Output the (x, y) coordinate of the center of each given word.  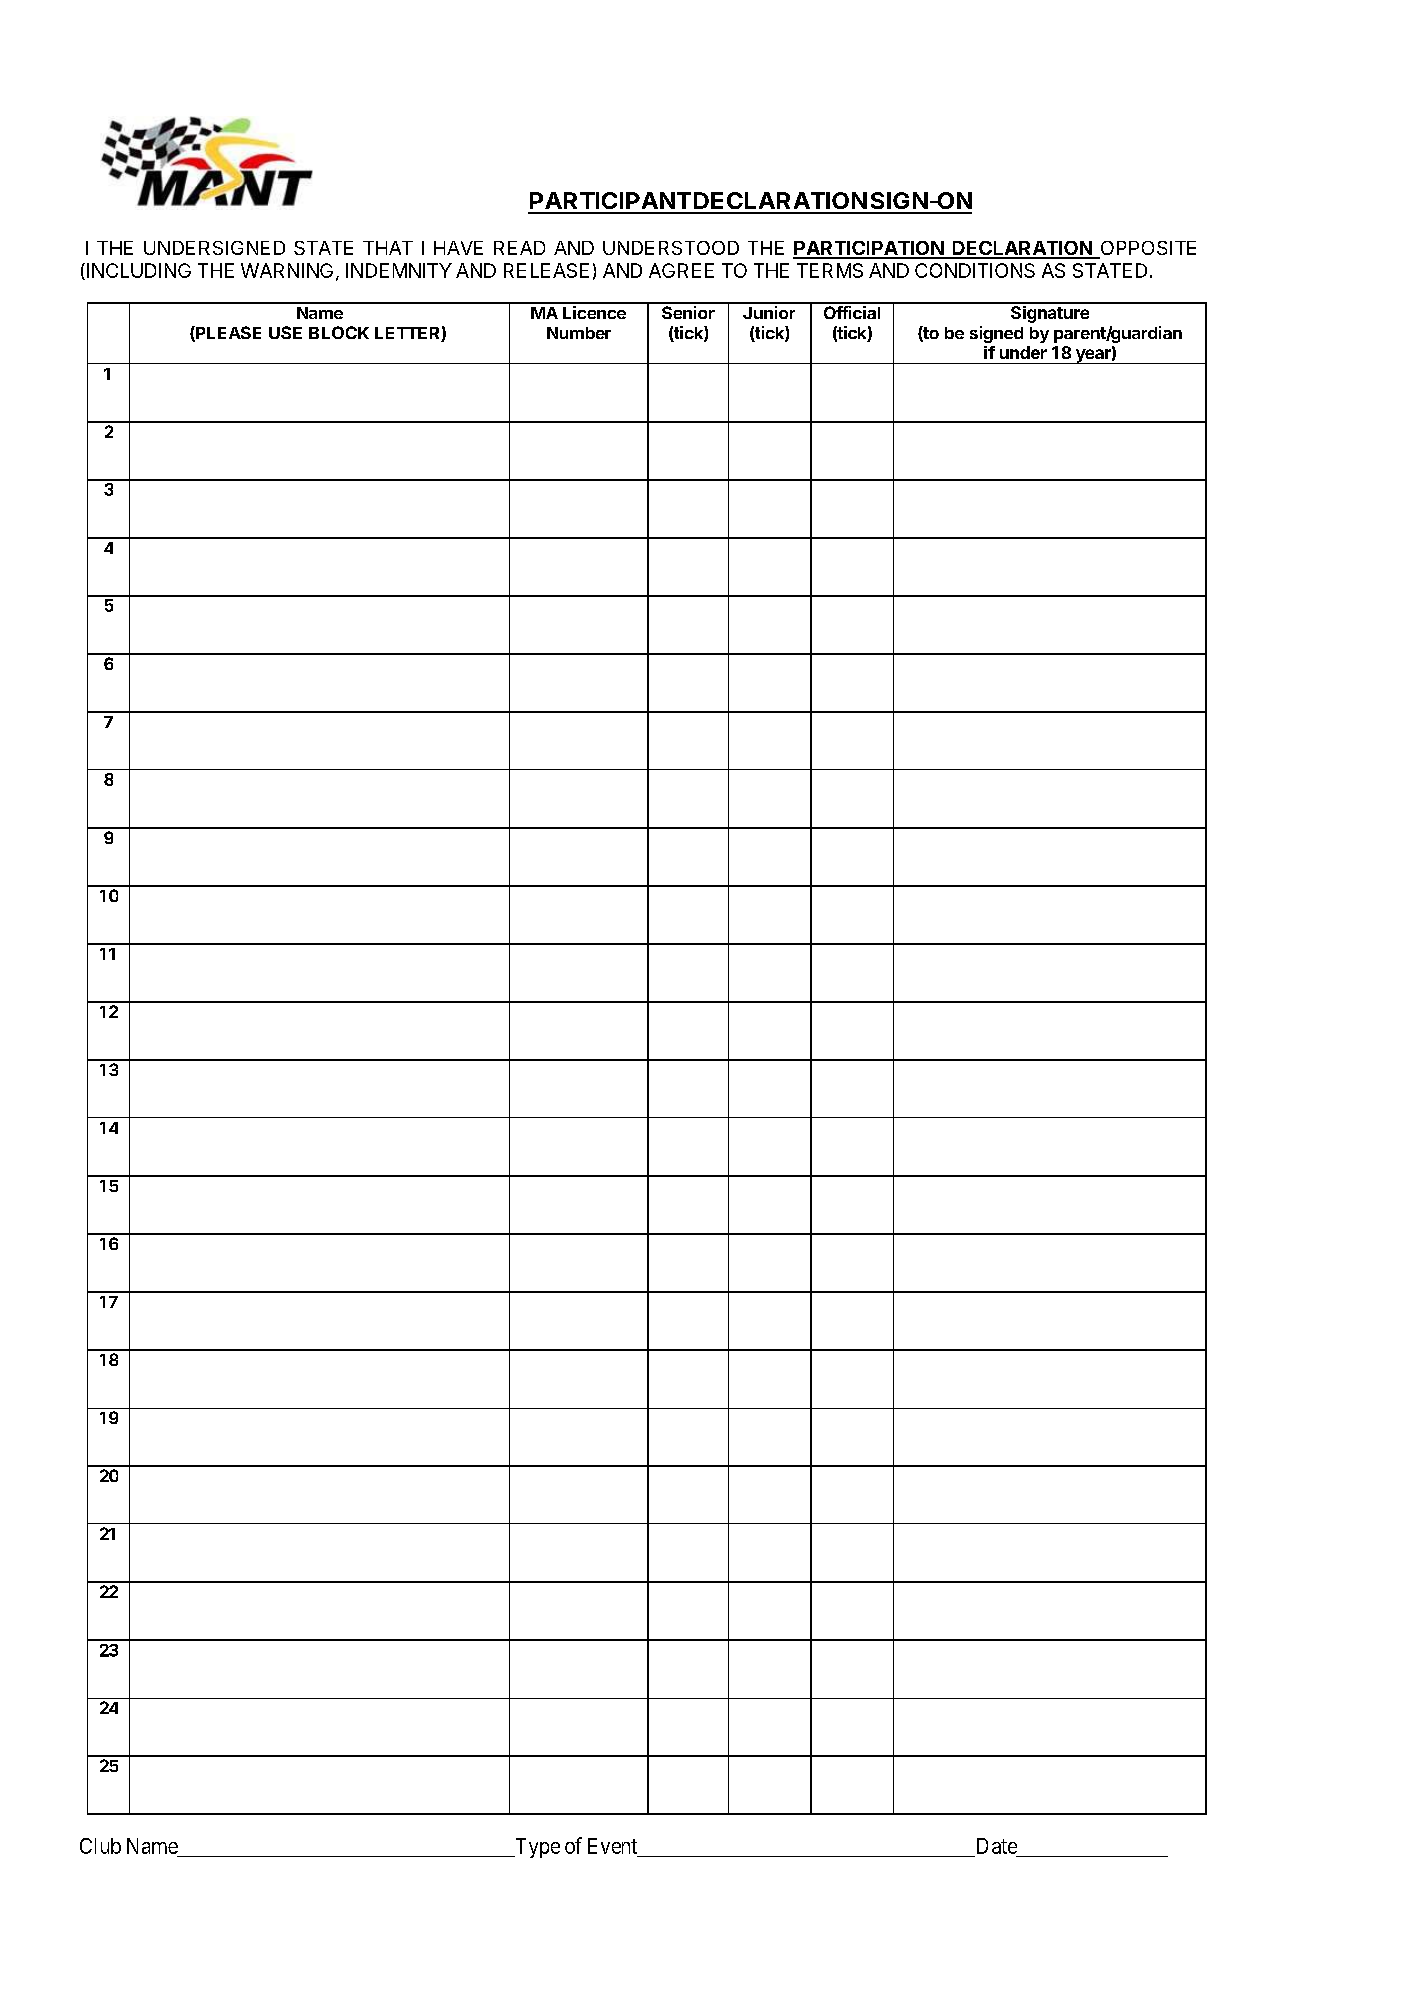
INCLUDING (139, 270)
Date (997, 1846)
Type (536, 1848)
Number (579, 333)
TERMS (830, 270)
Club (100, 1846)
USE (285, 332)
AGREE (681, 270)
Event (614, 1847)
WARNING (287, 270)
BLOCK (339, 332)
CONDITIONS (975, 270)
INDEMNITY (399, 270)
